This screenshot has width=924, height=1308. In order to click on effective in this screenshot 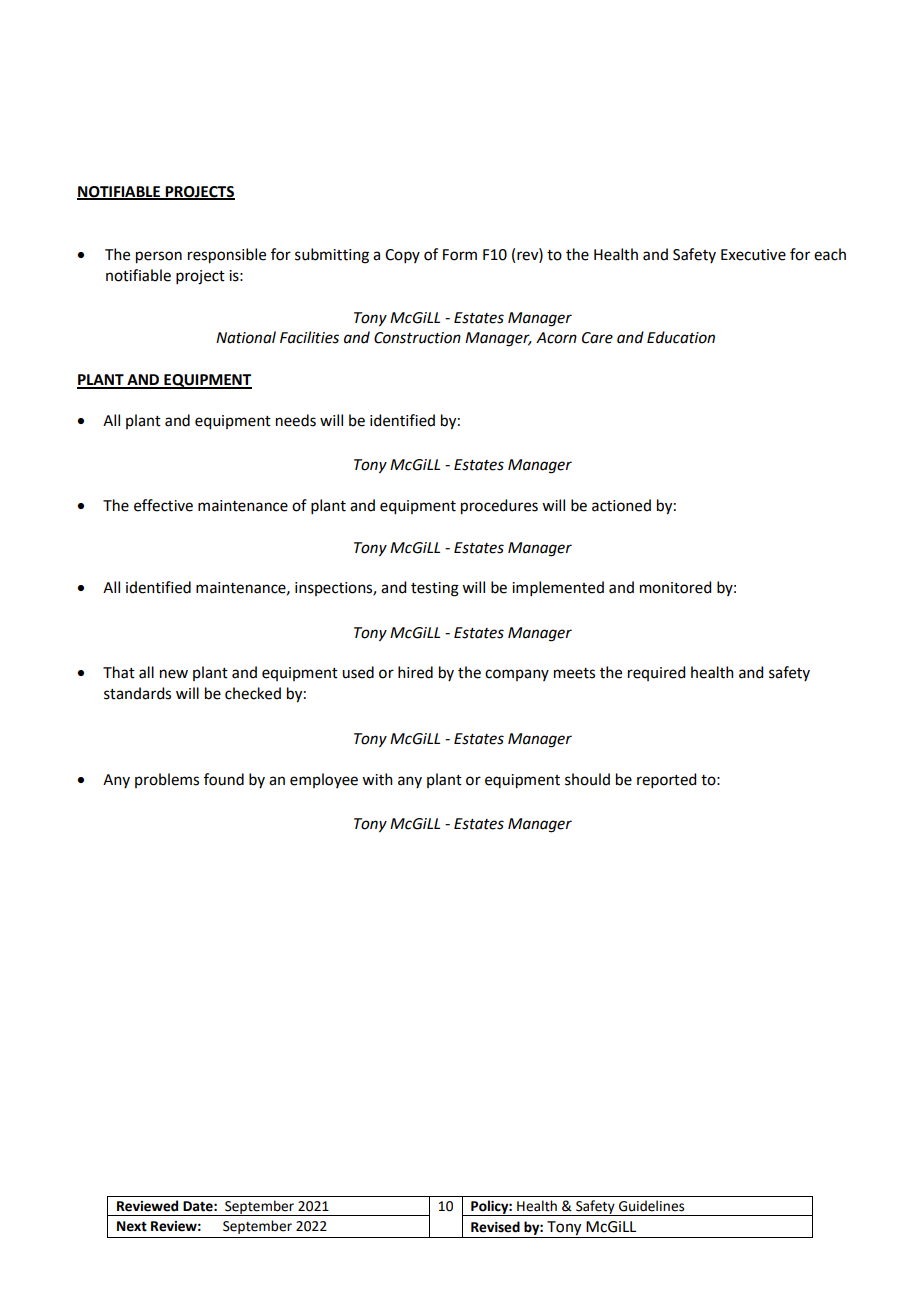, I will do `click(163, 505)`.
